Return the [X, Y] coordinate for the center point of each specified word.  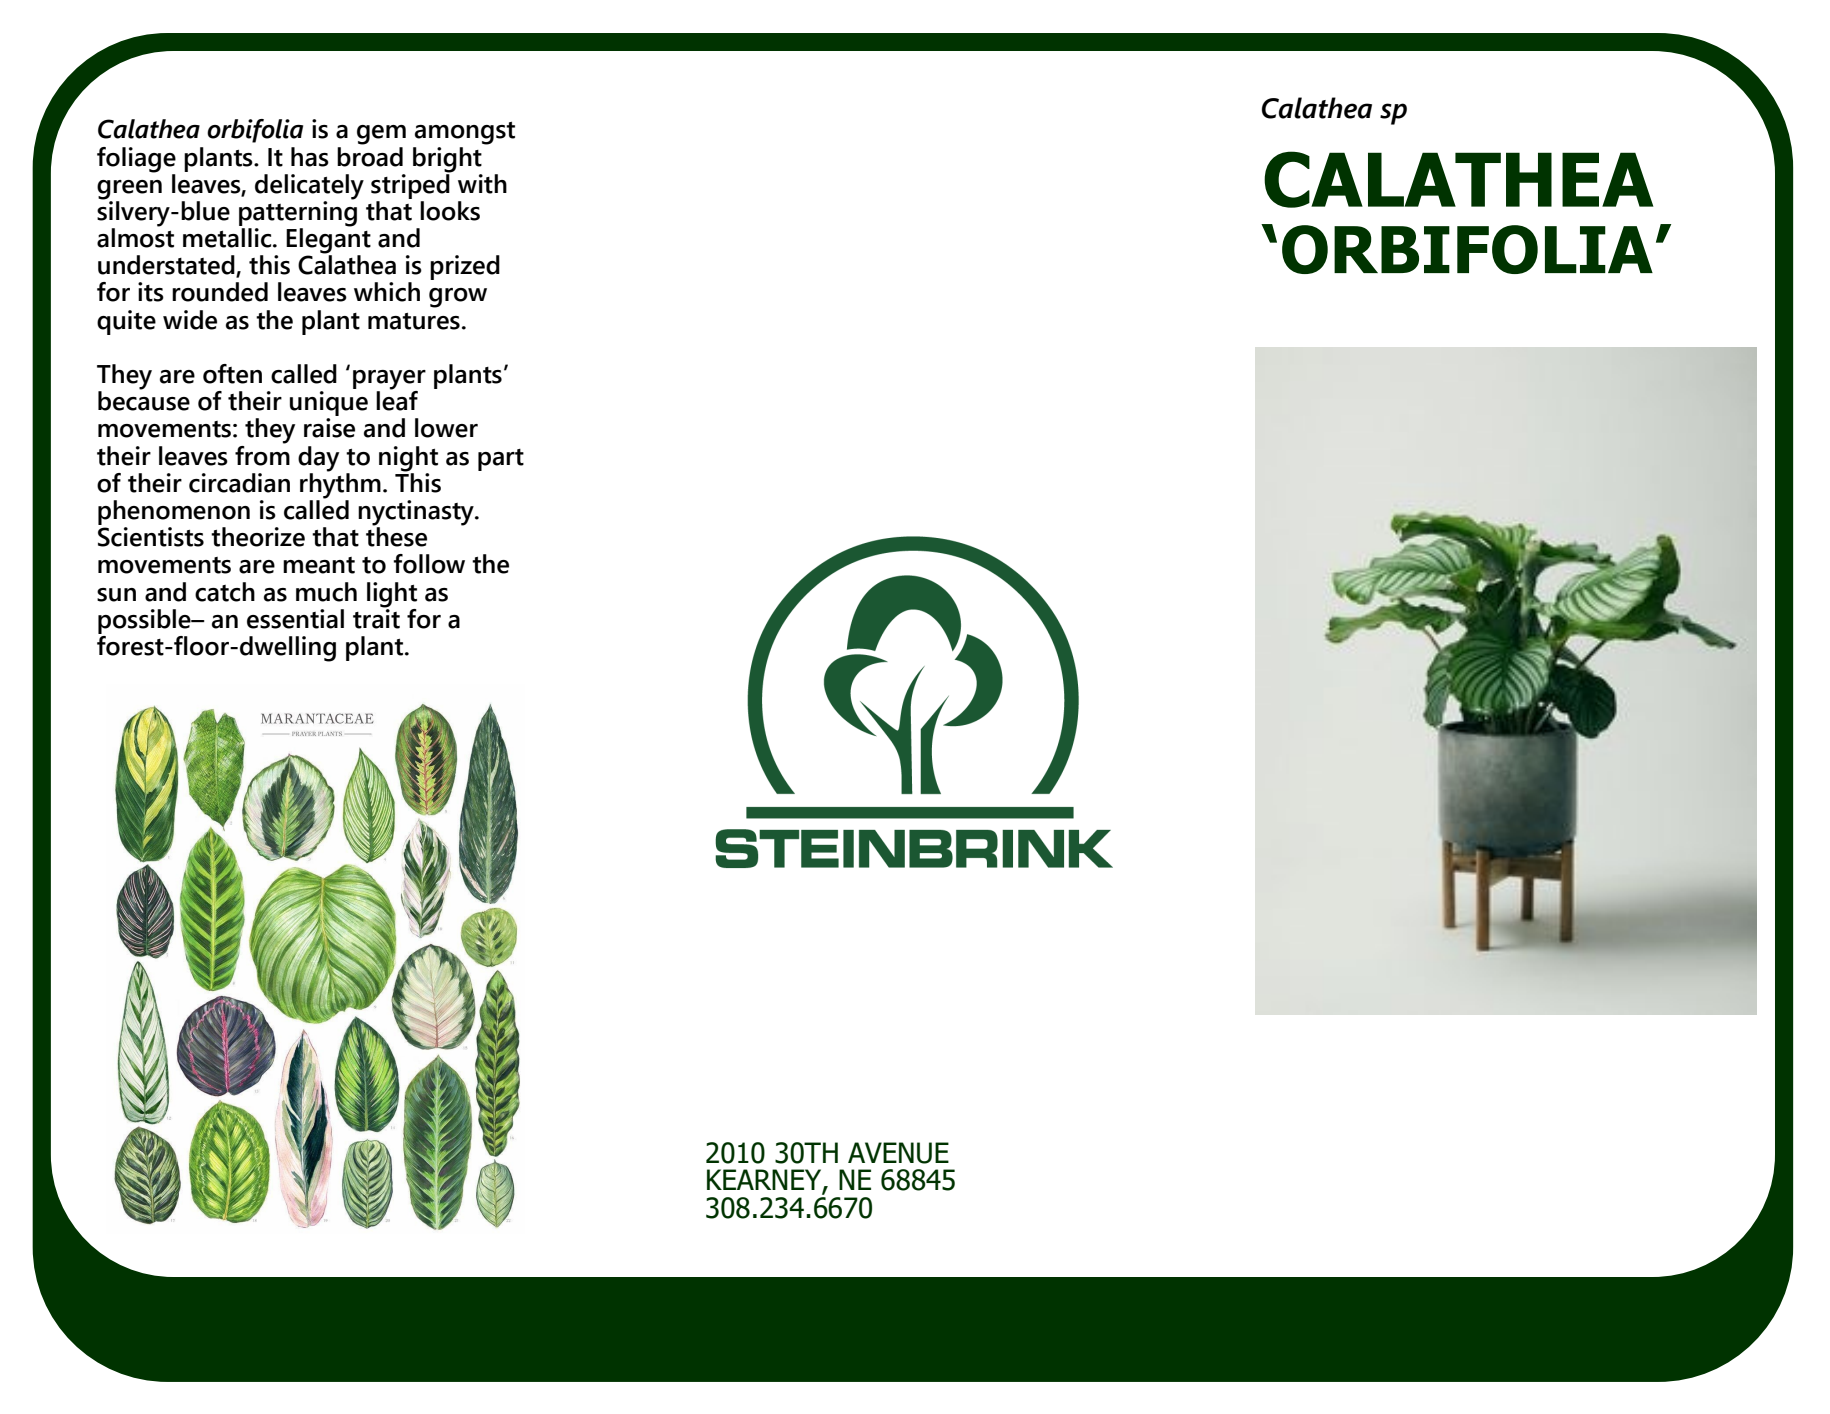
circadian [239, 483]
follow [429, 564]
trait [376, 617]
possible [145, 621]
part [501, 460]
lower [446, 428]
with [482, 184]
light [392, 595]
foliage [136, 160]
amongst [465, 133]
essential [295, 619]
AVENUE [898, 1153]
